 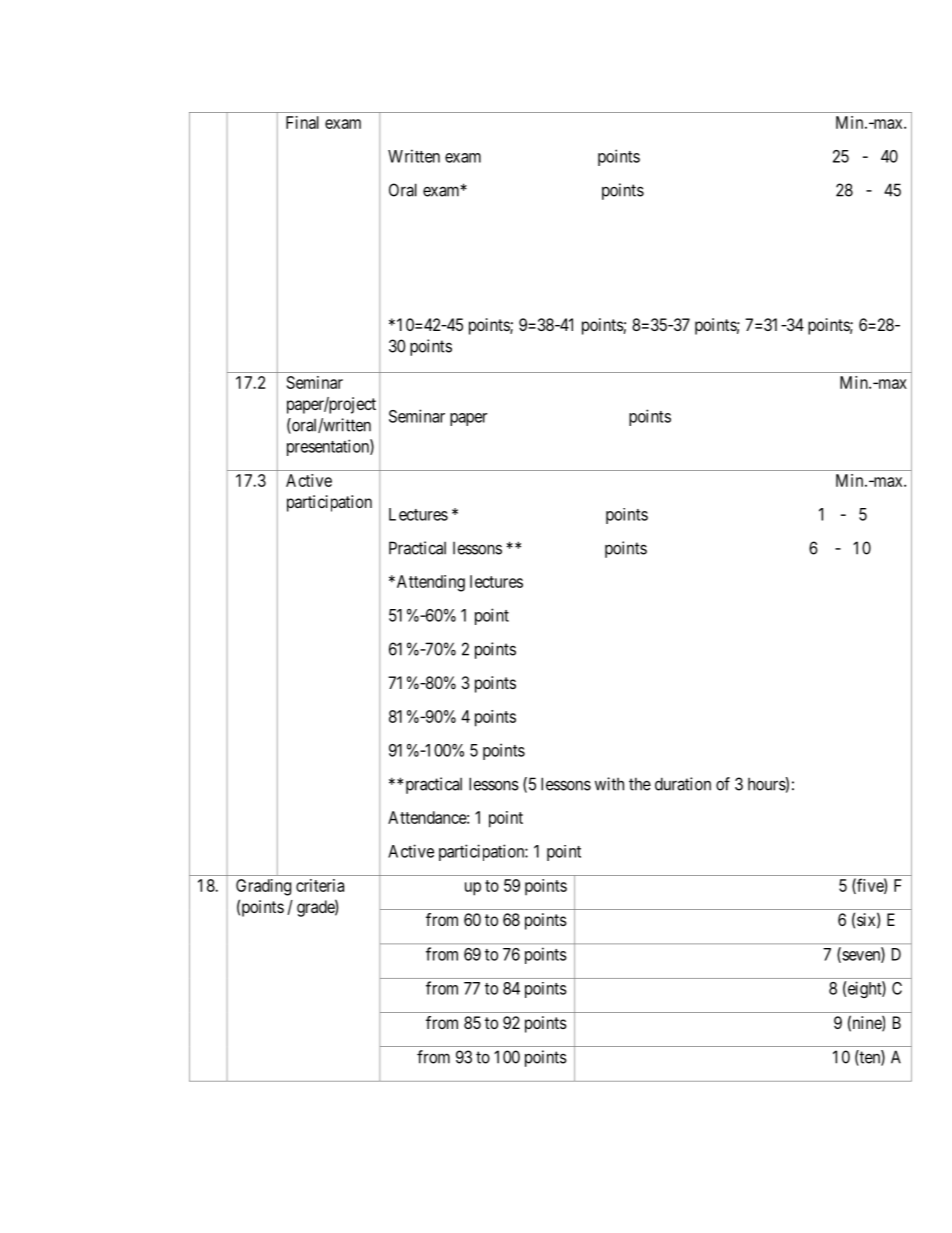 What do you see at coordinates (609, 784) in the screenshot?
I see `with` at bounding box center [609, 784].
